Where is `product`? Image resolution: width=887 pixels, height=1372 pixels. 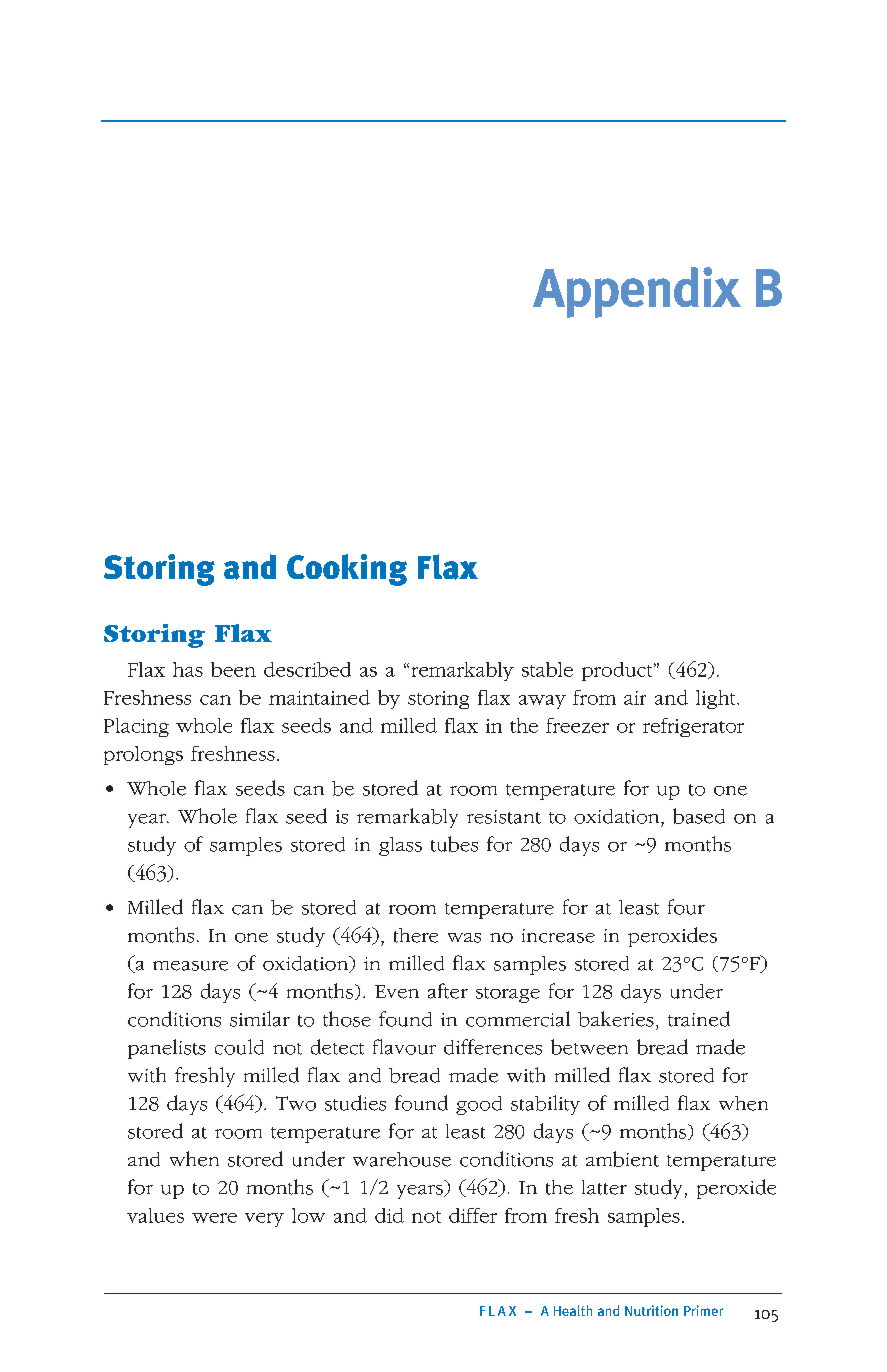
product is located at coordinates (618, 671).
